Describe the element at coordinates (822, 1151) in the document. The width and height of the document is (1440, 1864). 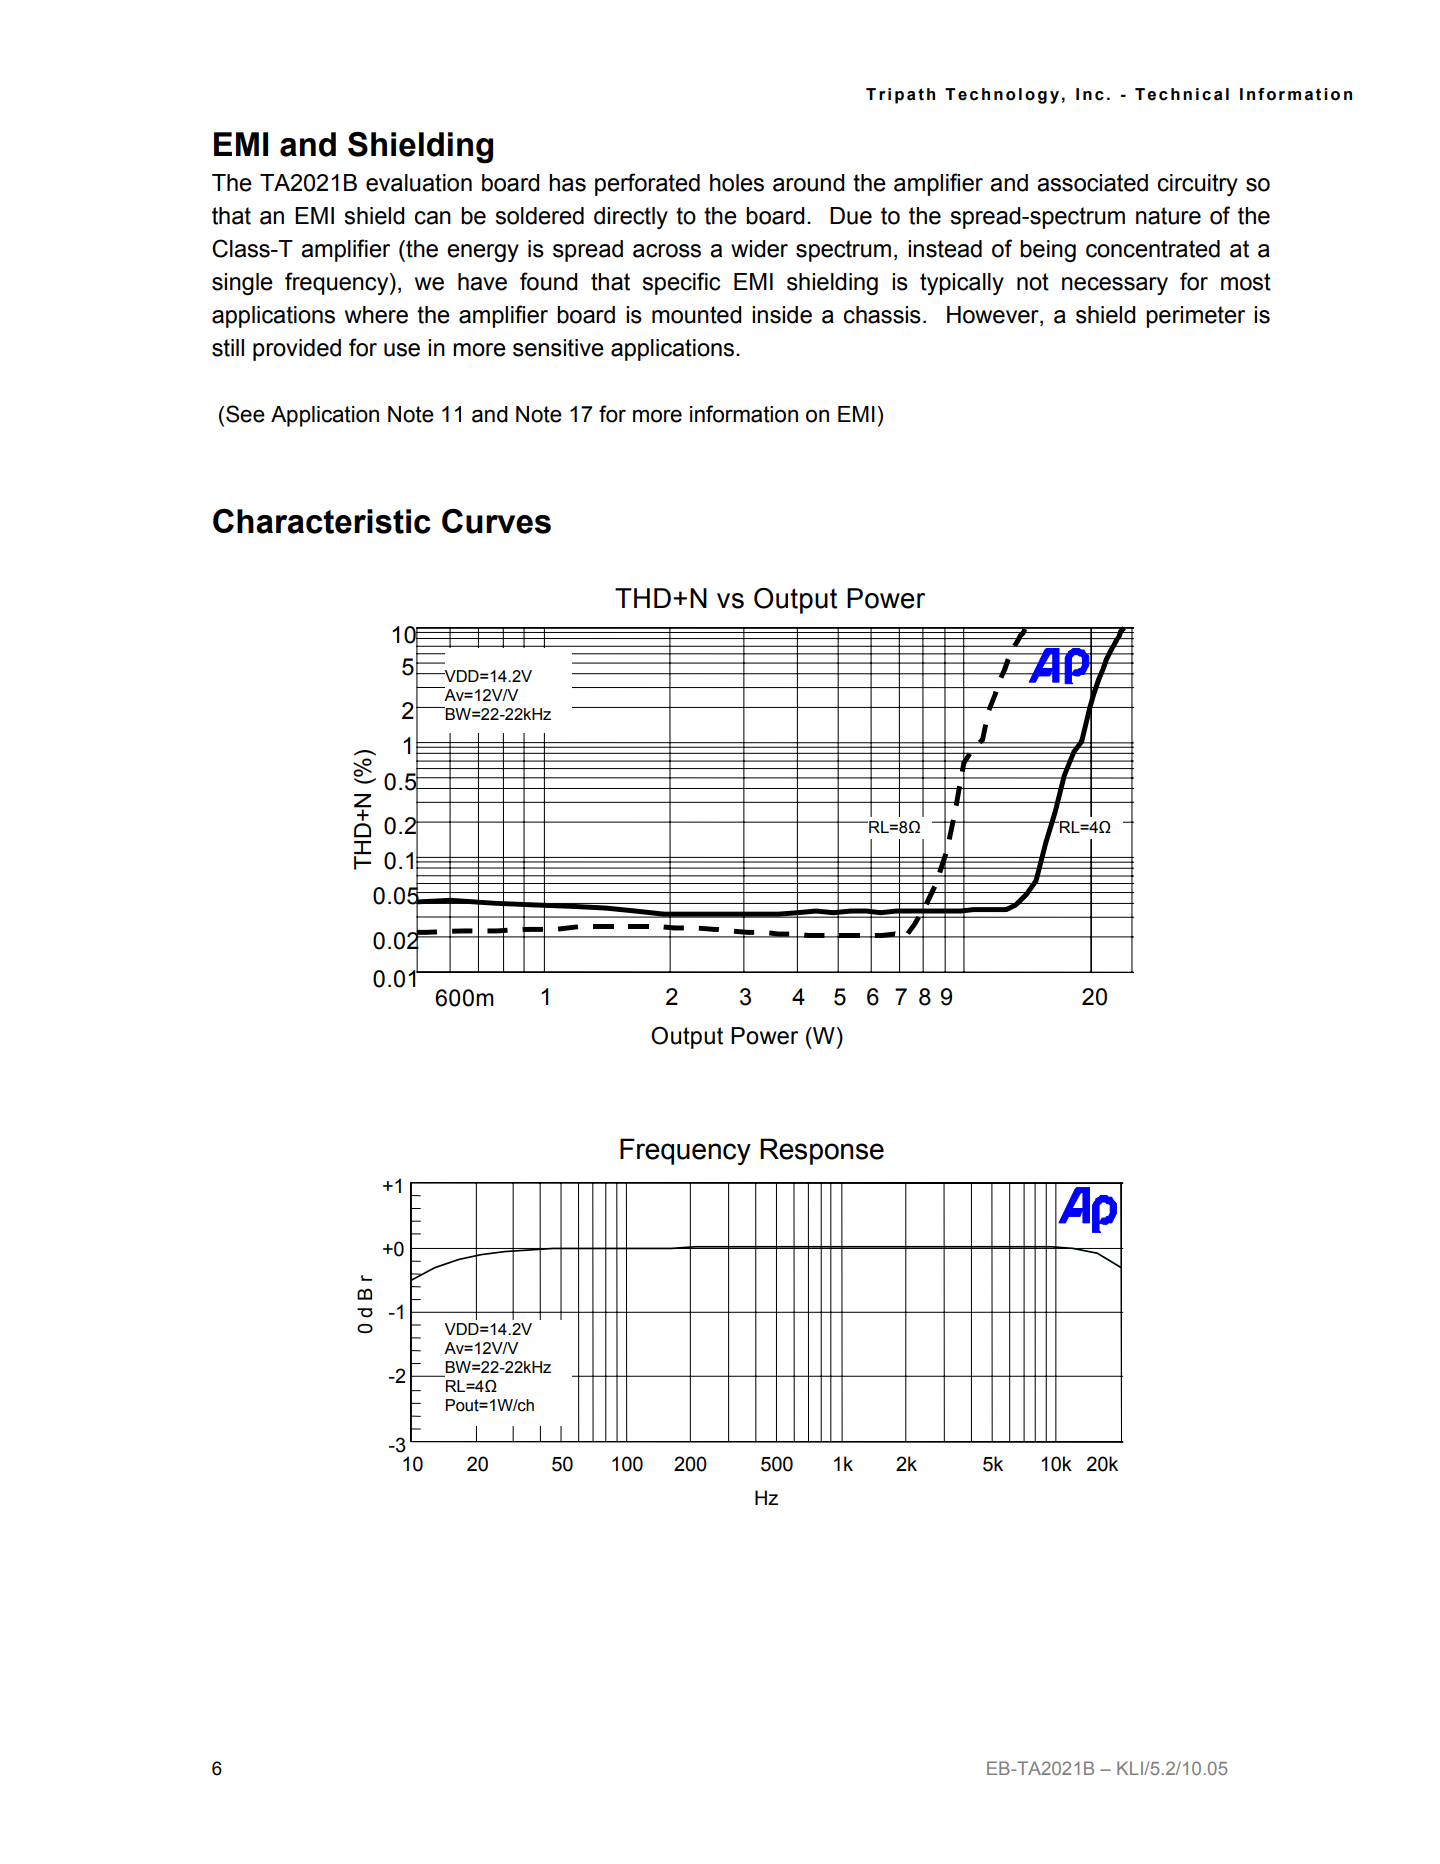
I see `Response` at that location.
